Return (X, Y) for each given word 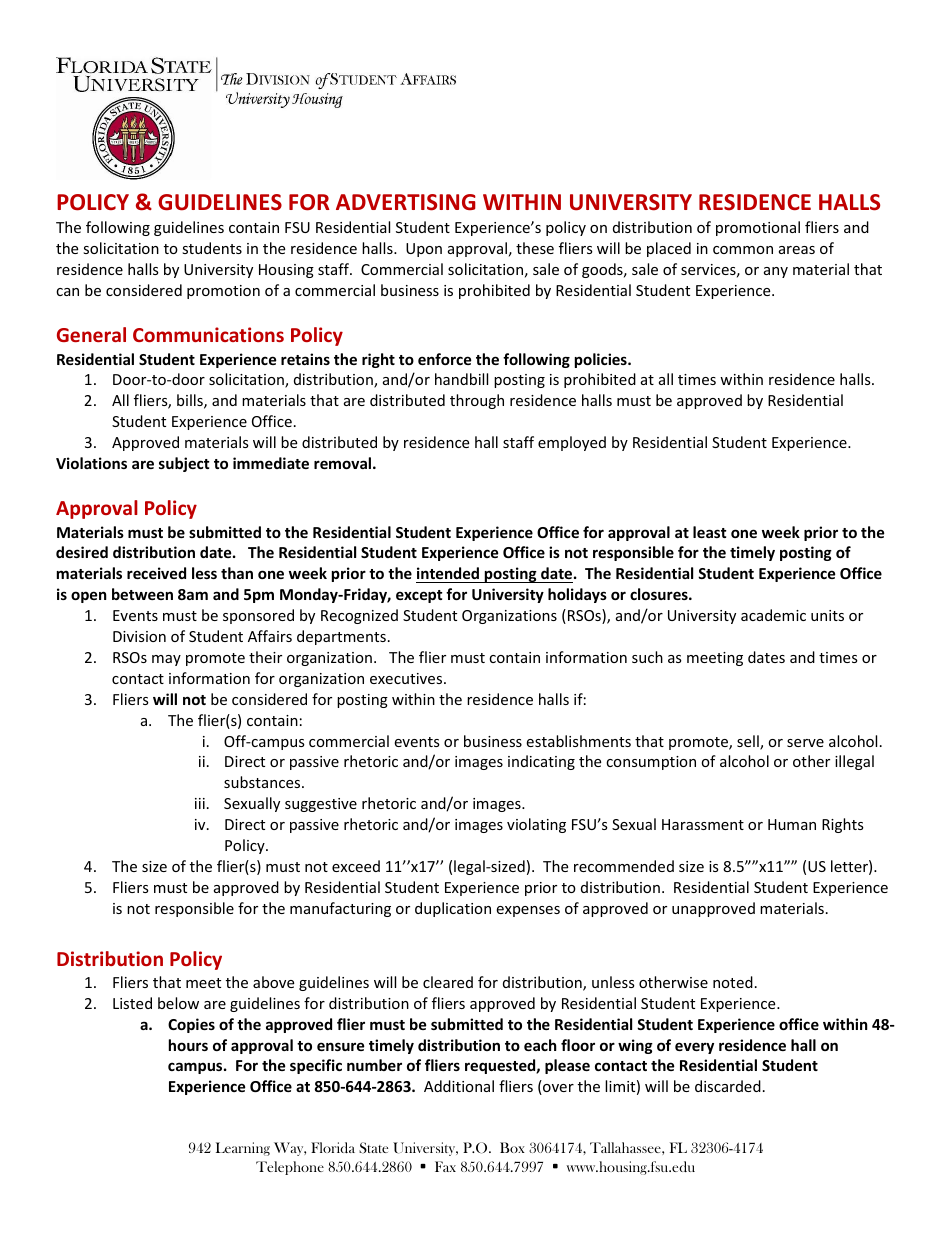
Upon (424, 250)
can (67, 292)
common (743, 250)
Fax (445, 1166)
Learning (243, 1149)
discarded (728, 1086)
